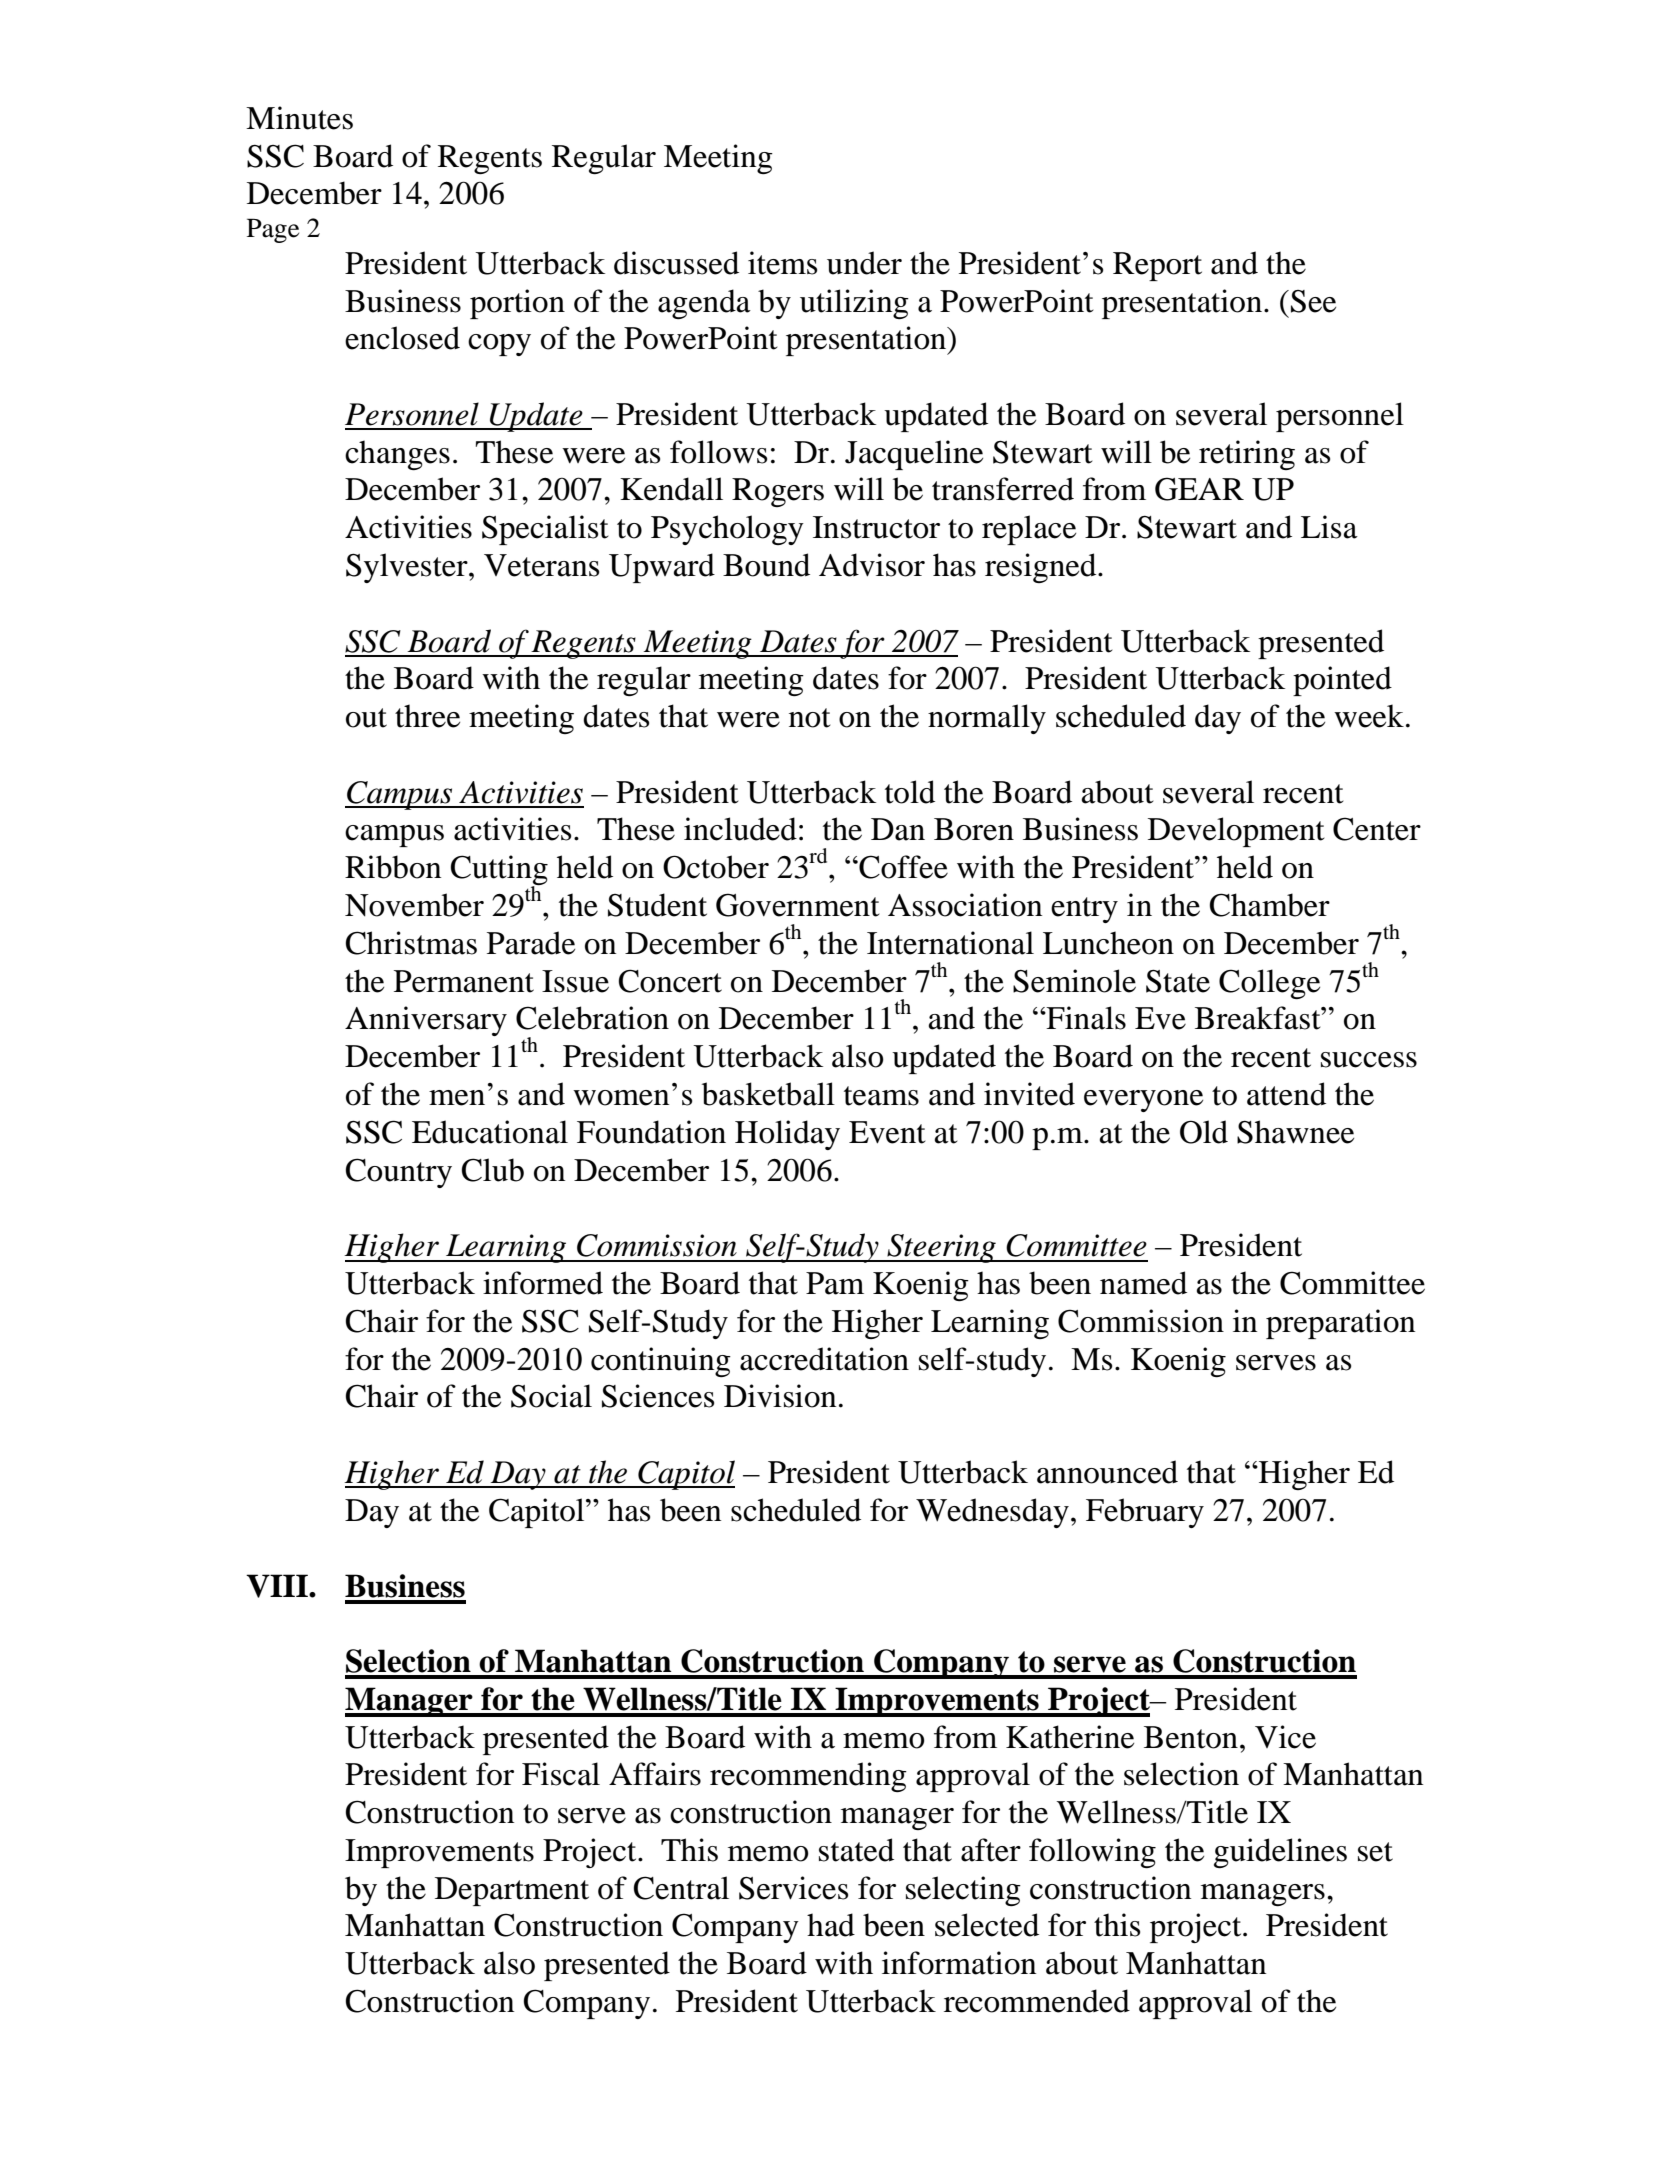 This document has width=1676, height=2169. What do you see at coordinates (1280, 1853) in the document?
I see `guidelines` at bounding box center [1280, 1853].
